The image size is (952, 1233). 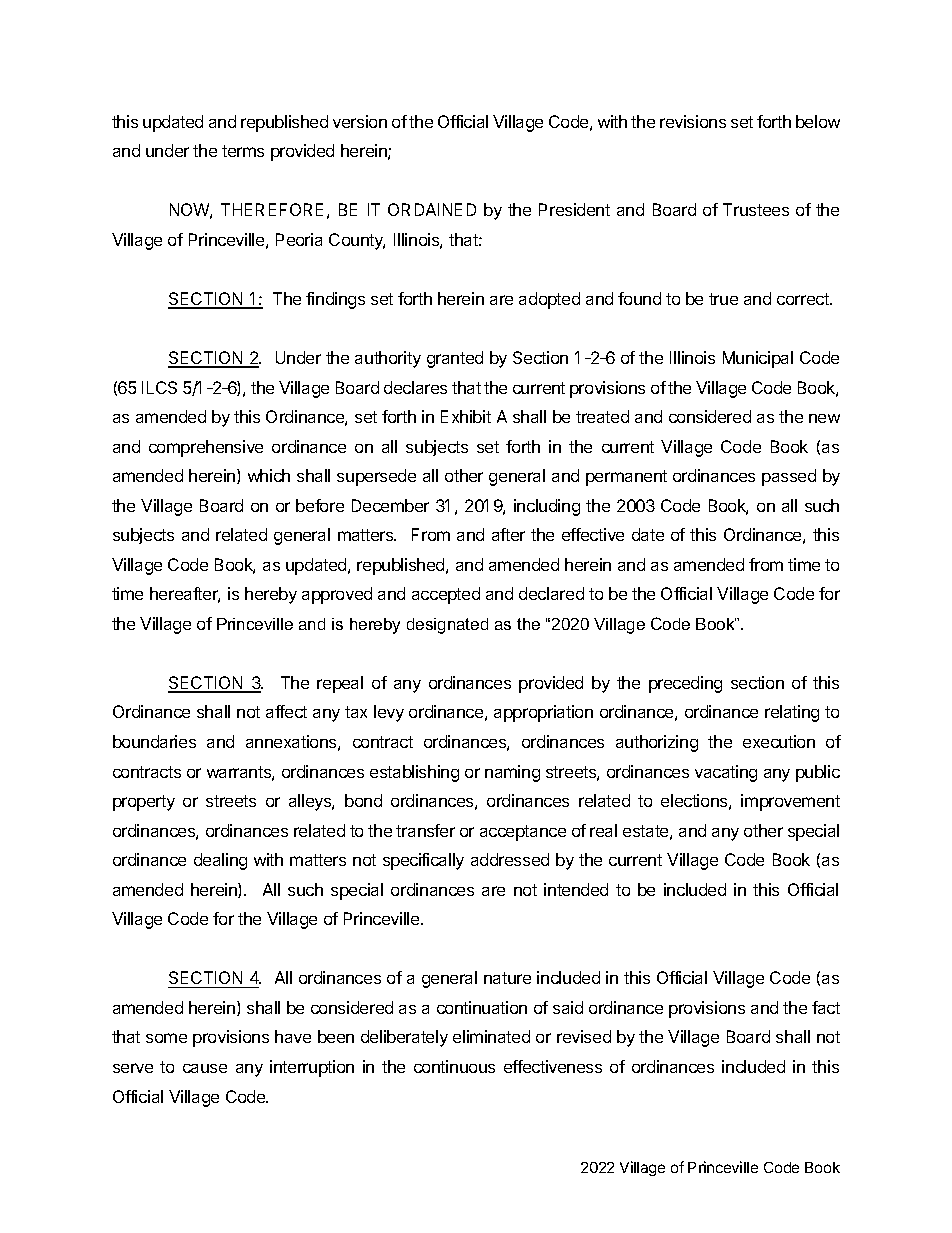 I want to click on ORDAINED, so click(x=432, y=209).
